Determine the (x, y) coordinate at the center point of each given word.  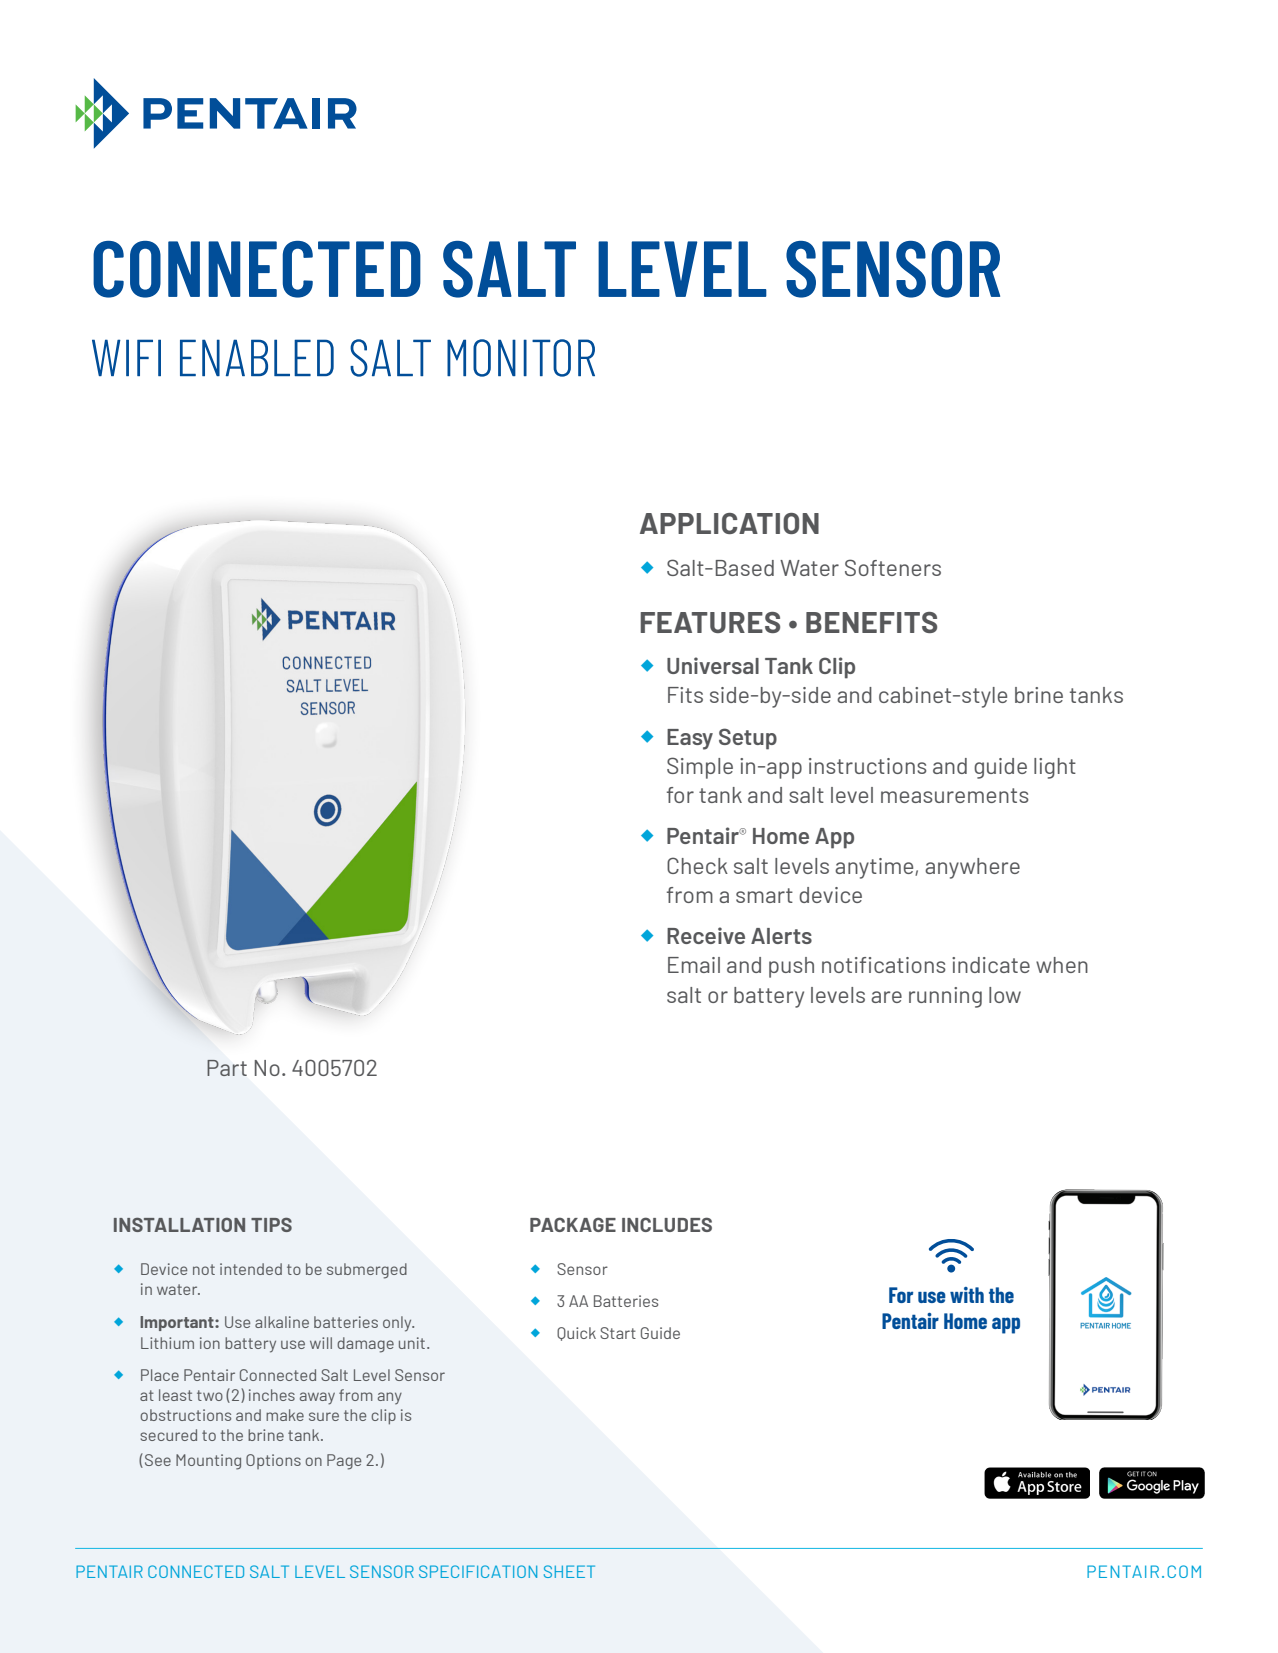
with (967, 1295)
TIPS (271, 1224)
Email (694, 965)
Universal (713, 665)
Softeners (893, 567)
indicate (991, 965)
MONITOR (521, 358)
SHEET (569, 1571)
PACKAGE (573, 1224)
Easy (690, 739)
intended (251, 1269)
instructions (868, 766)
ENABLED (257, 357)
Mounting (208, 1462)
